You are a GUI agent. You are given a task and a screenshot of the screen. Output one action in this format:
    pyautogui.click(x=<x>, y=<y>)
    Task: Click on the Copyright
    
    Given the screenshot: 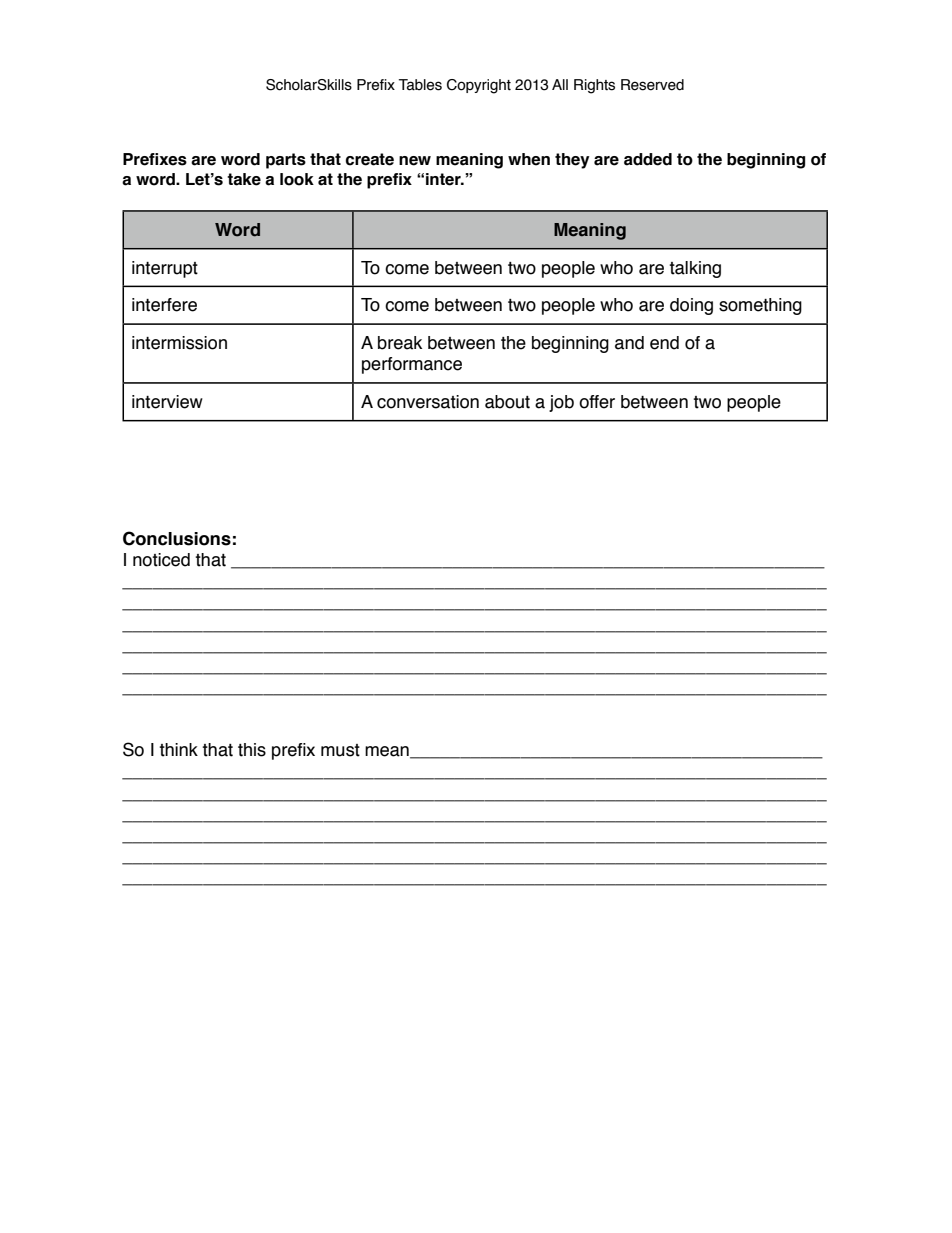 What is the action you would take?
    pyautogui.click(x=479, y=86)
